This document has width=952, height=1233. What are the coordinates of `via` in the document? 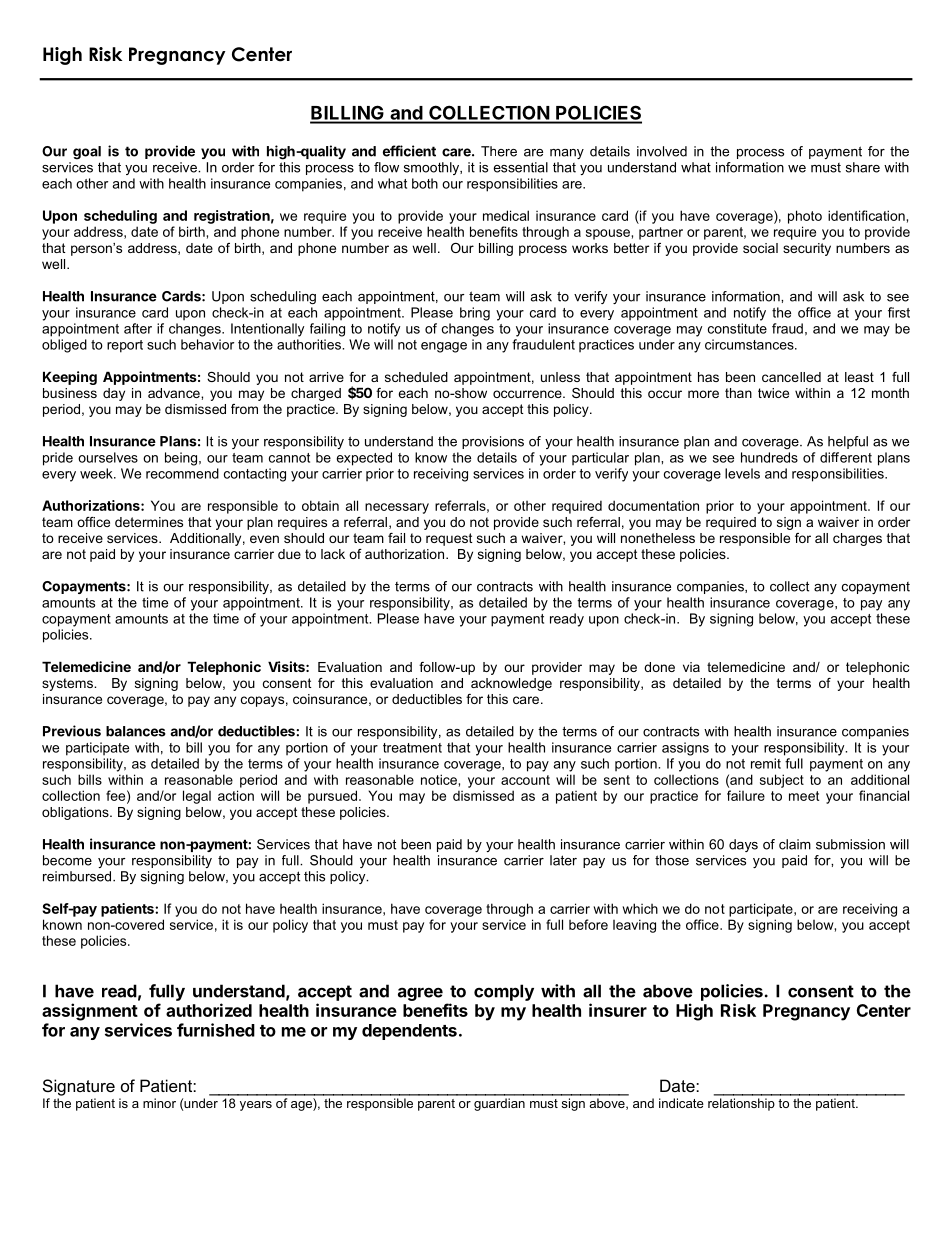 It's located at (691, 667).
